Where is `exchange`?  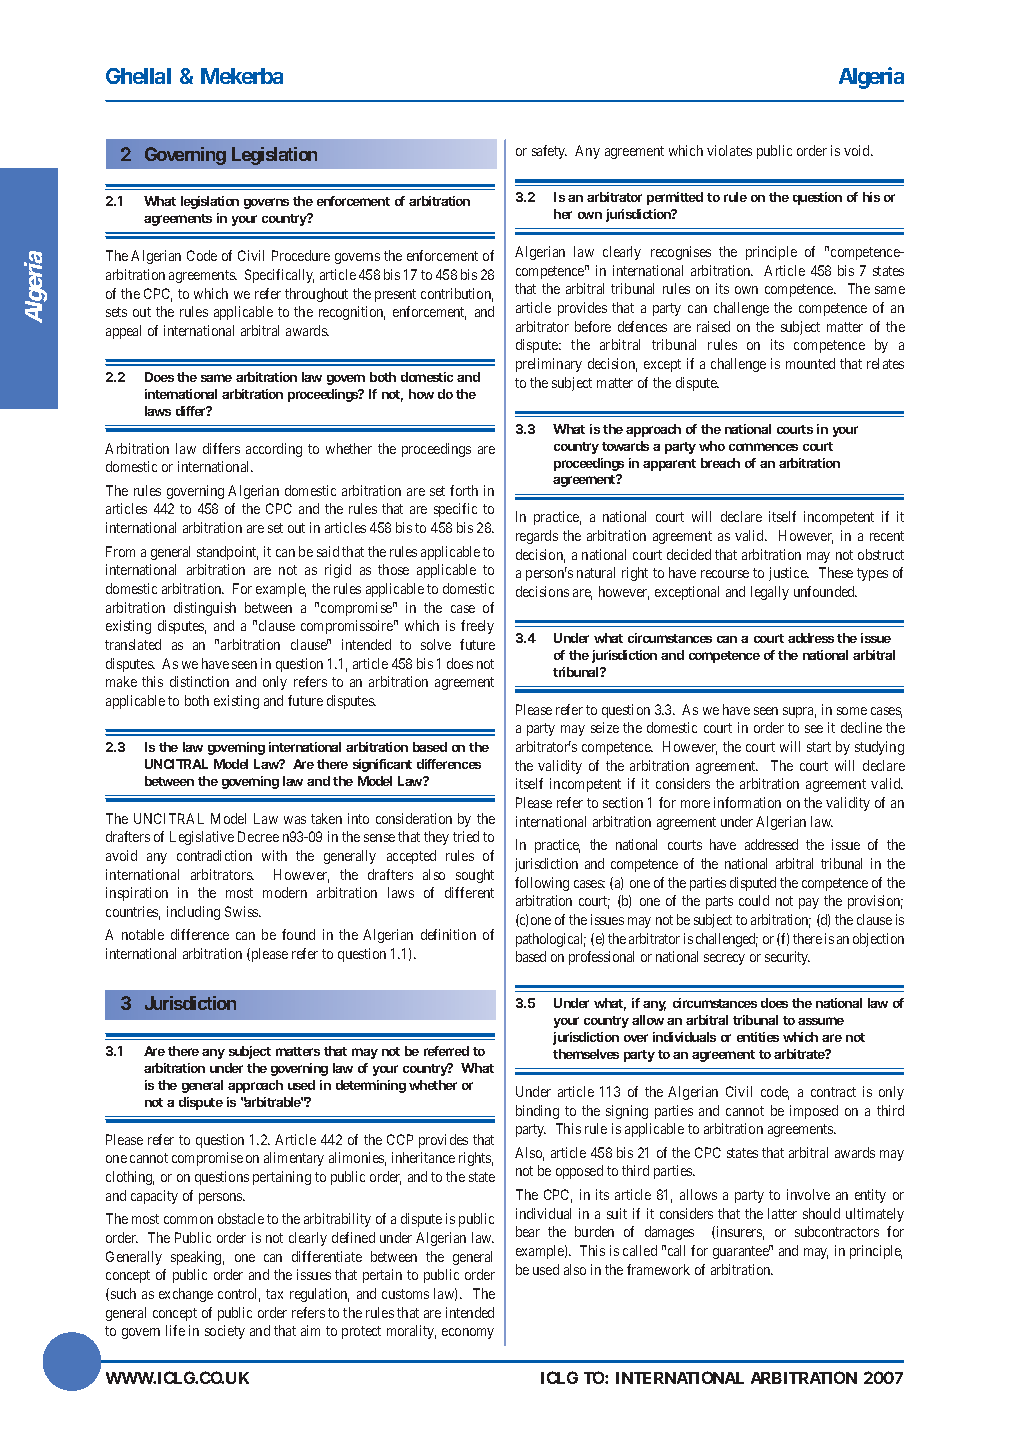 exchange is located at coordinates (186, 1295).
